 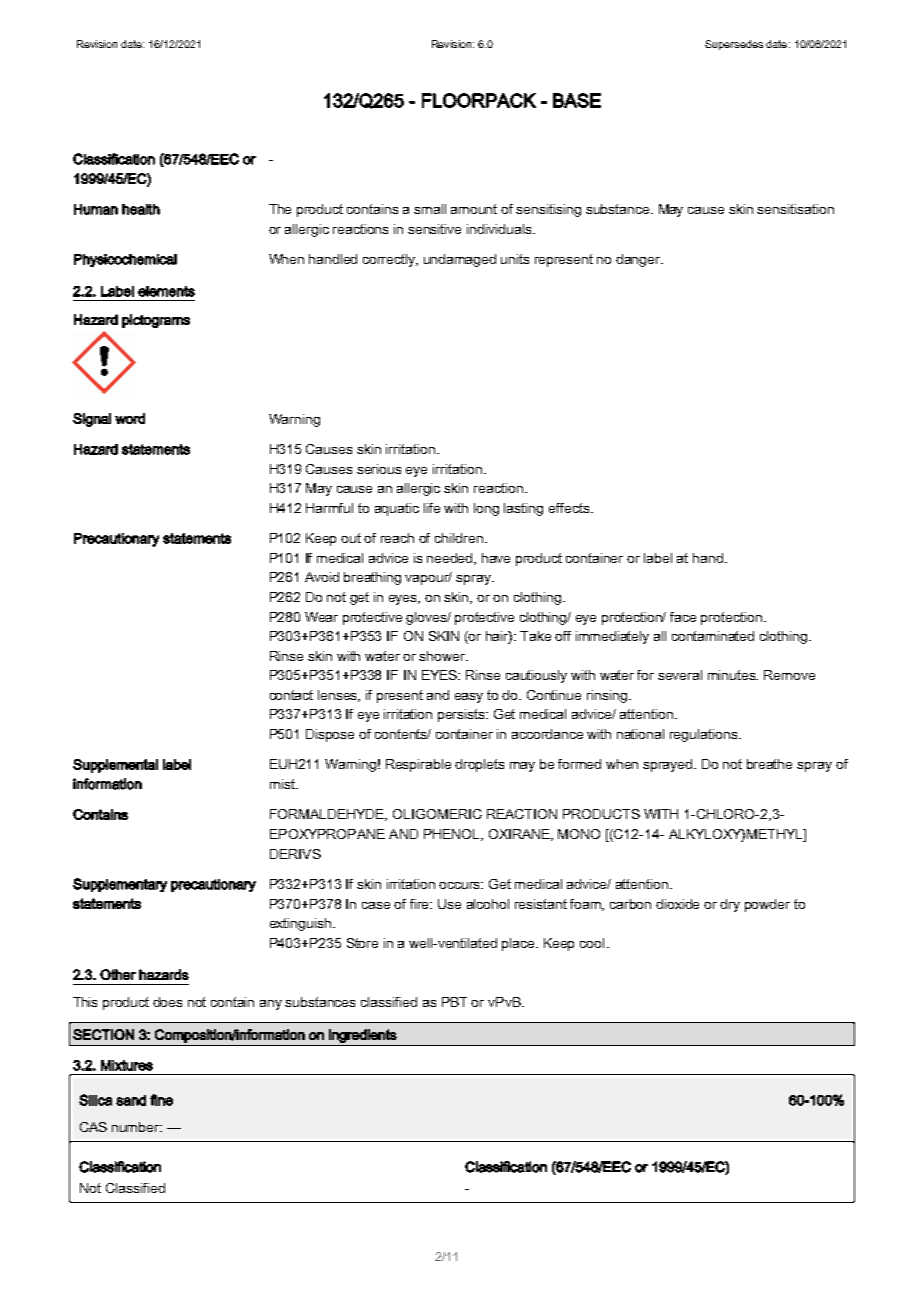 I want to click on dry, so click(x=730, y=905).
